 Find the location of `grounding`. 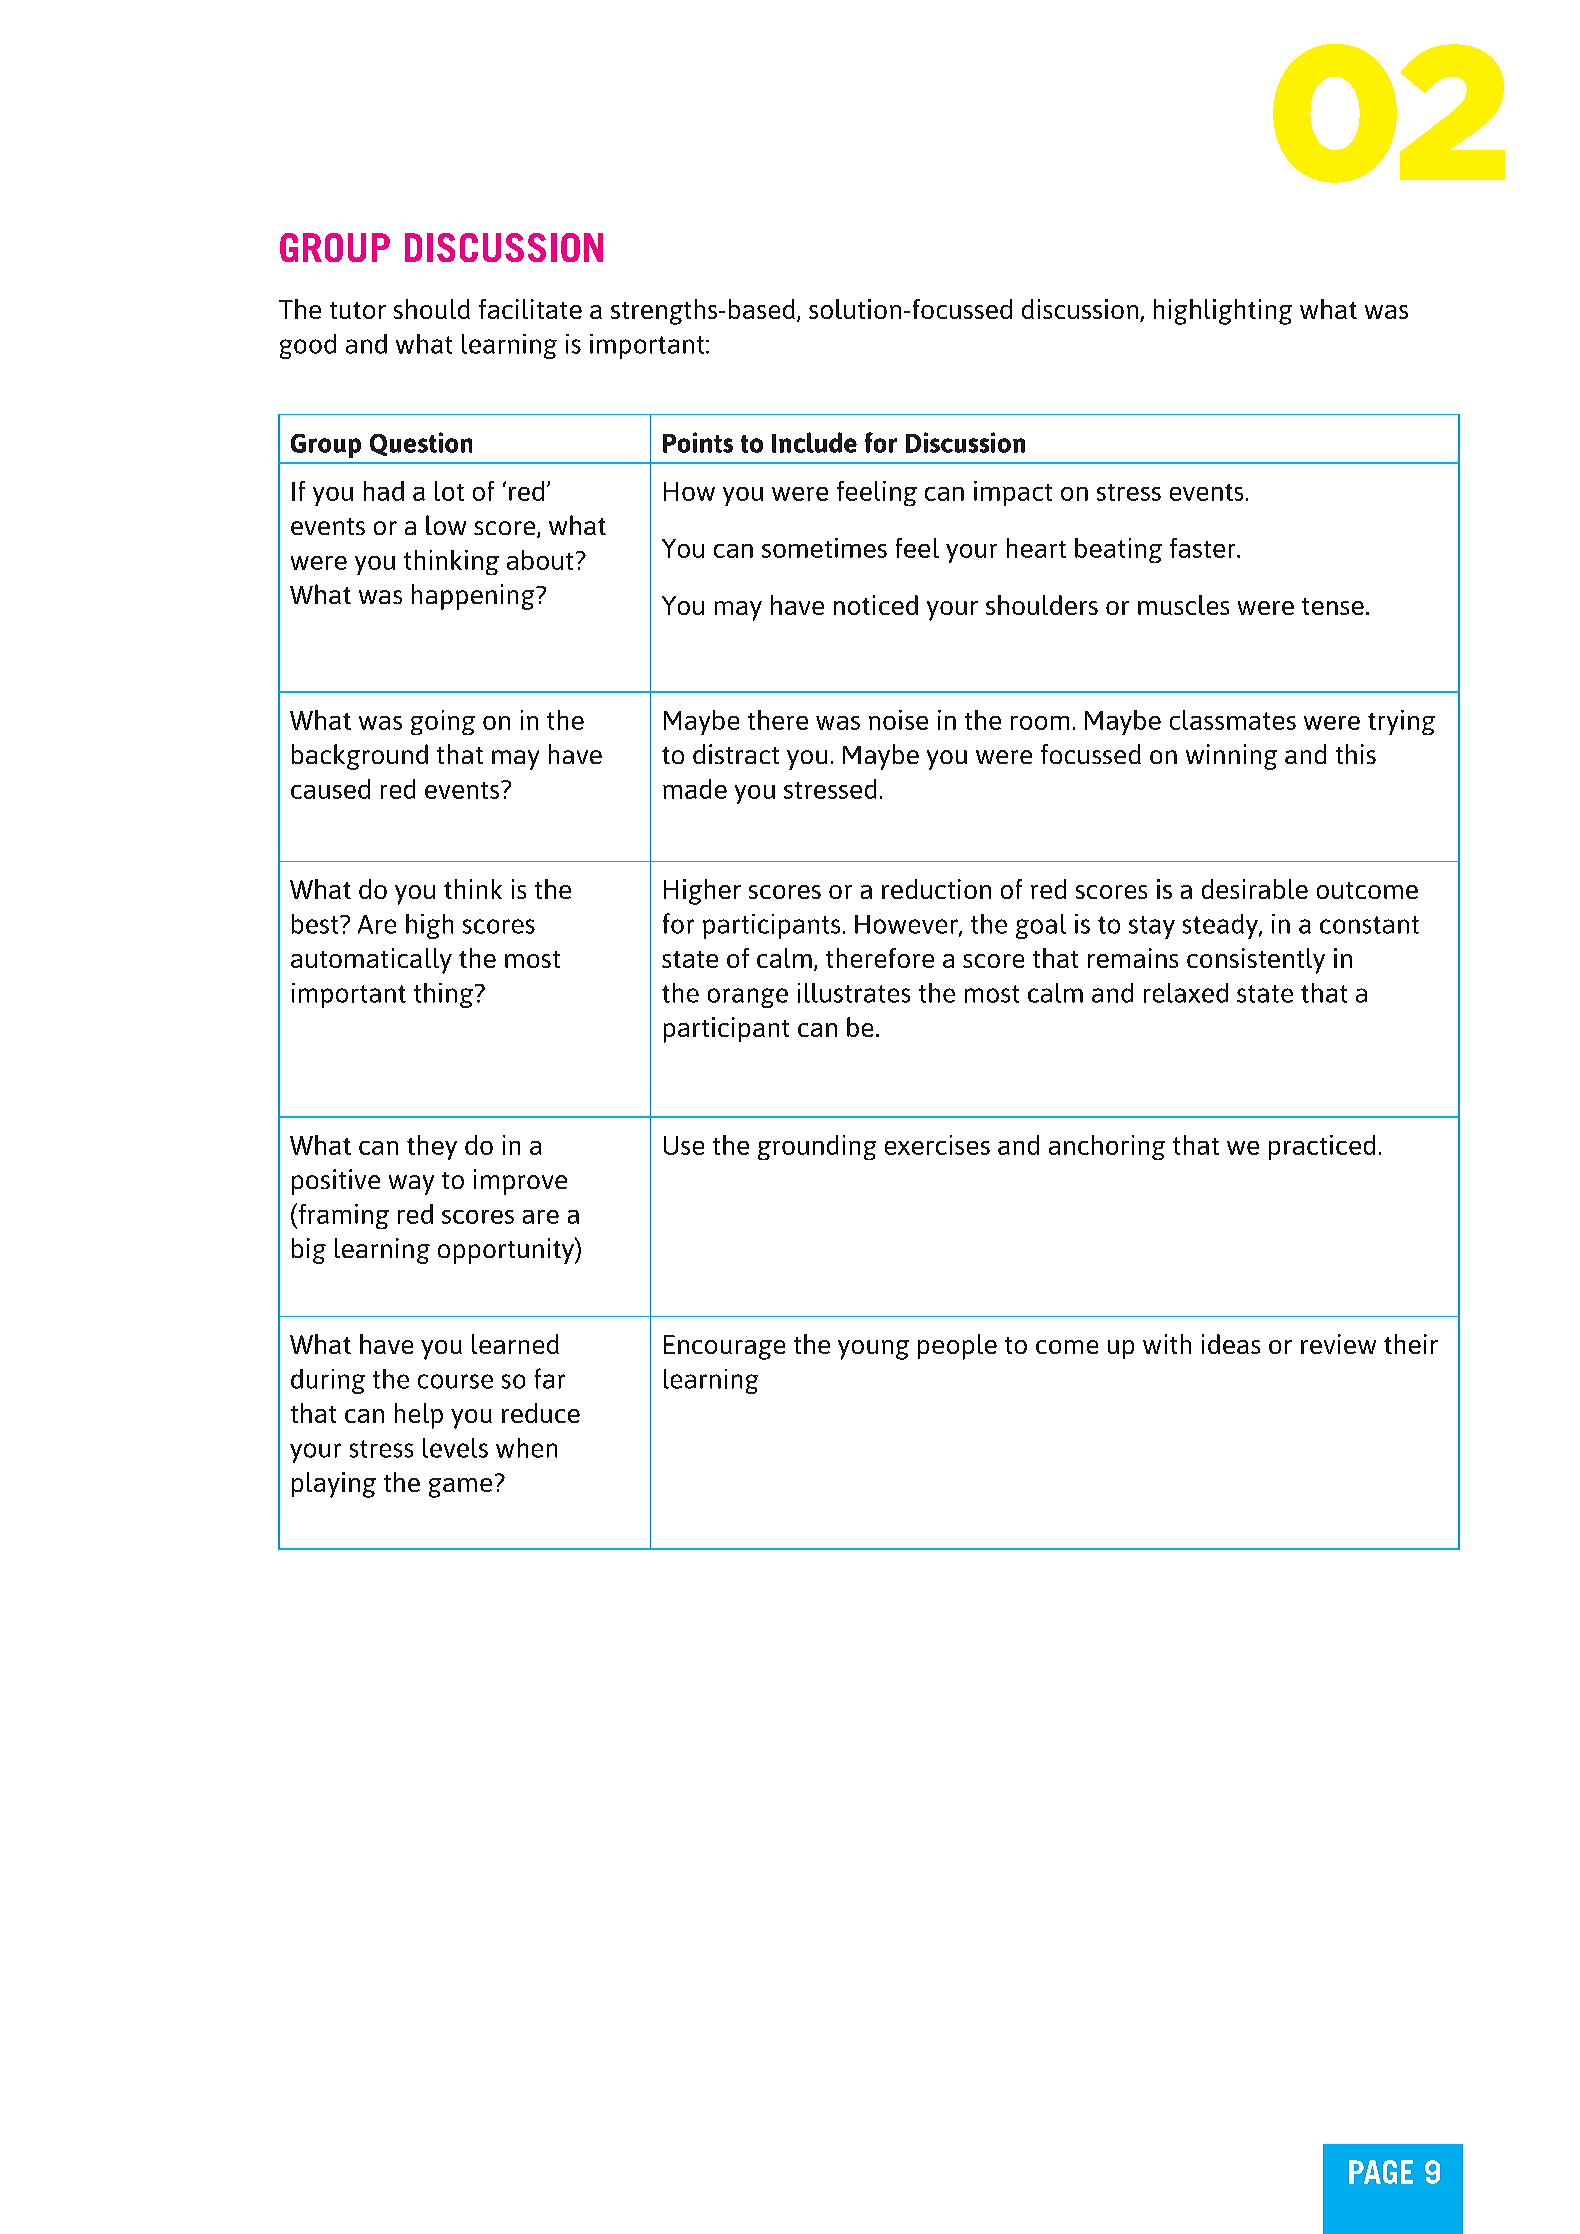

grounding is located at coordinates (817, 1147).
